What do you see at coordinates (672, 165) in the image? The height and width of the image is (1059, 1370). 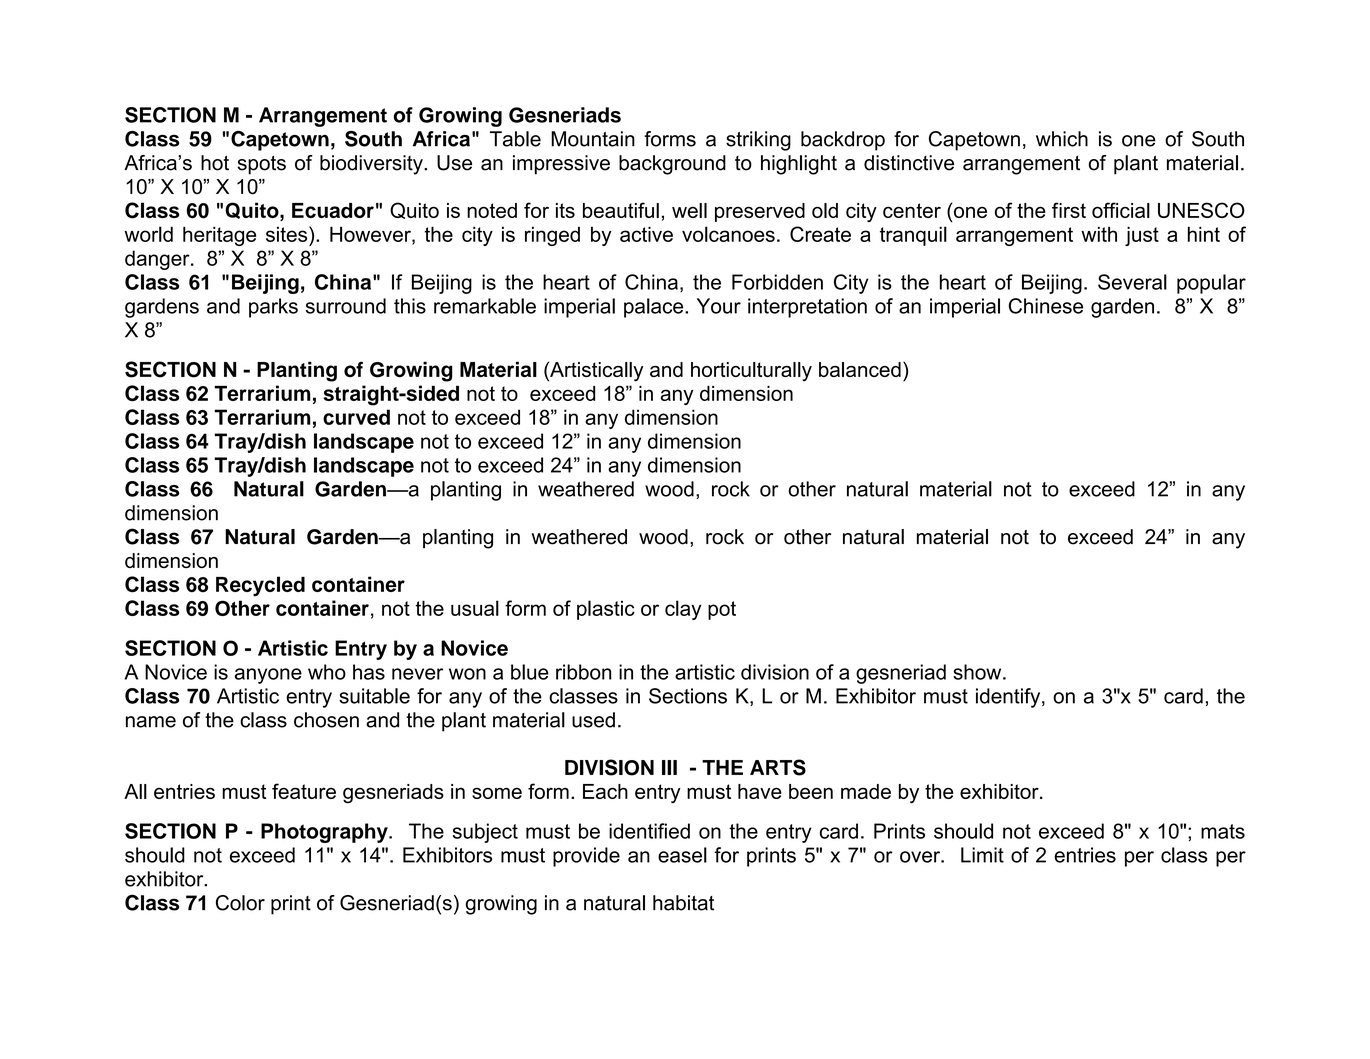 I see `background` at bounding box center [672, 165].
